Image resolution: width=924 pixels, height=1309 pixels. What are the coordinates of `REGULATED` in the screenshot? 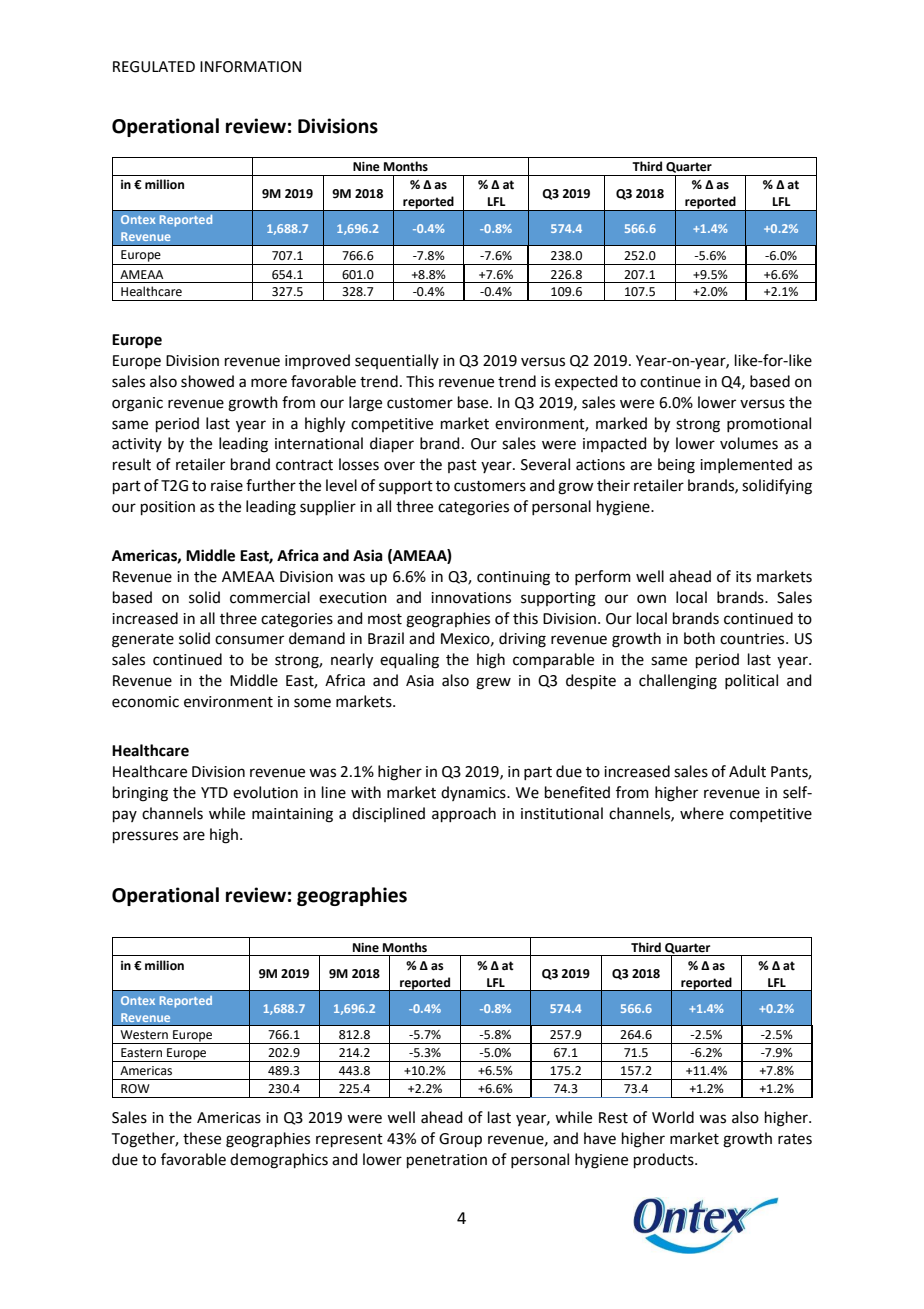 It's located at (154, 67).
